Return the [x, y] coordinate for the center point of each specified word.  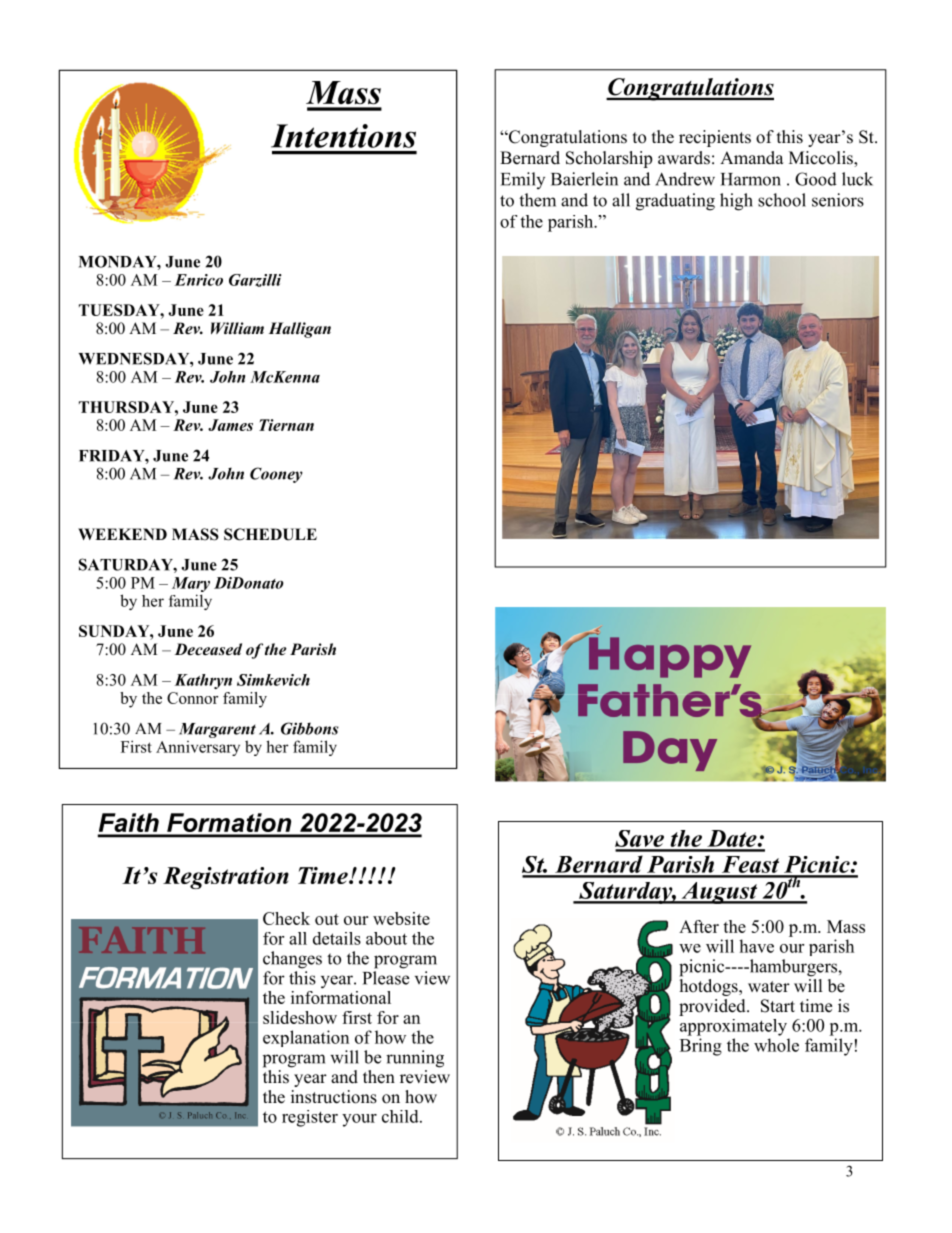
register [310, 1118]
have [756, 946]
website [401, 918]
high [736, 202]
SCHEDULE [270, 534]
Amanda [752, 158]
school [782, 200]
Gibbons [310, 728]
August [719, 893]
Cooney [276, 475]
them [537, 200]
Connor [192, 698]
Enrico [199, 280]
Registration [226, 878]
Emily [523, 180]
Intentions [343, 136]
